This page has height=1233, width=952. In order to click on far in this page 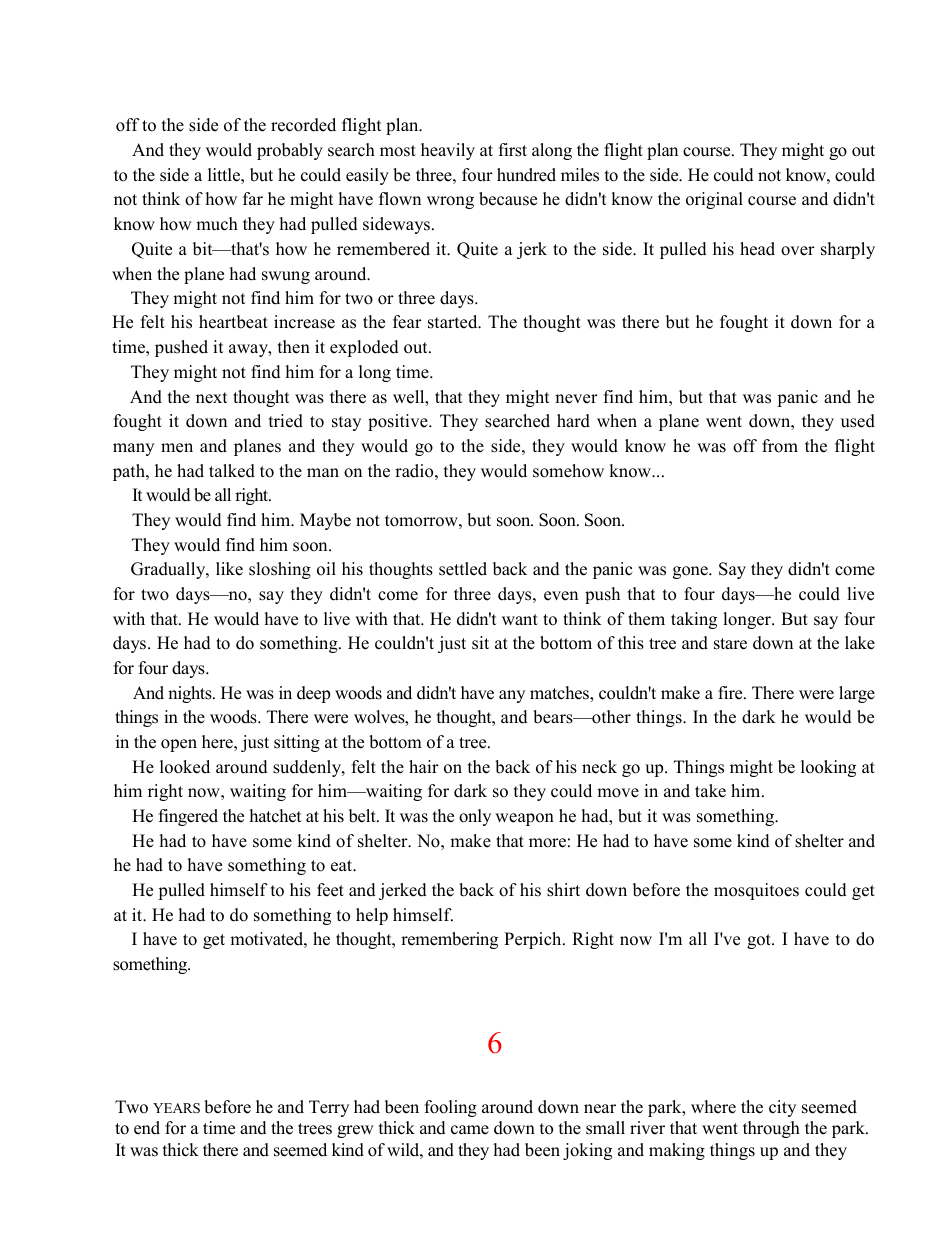, I will do `click(253, 198)`.
